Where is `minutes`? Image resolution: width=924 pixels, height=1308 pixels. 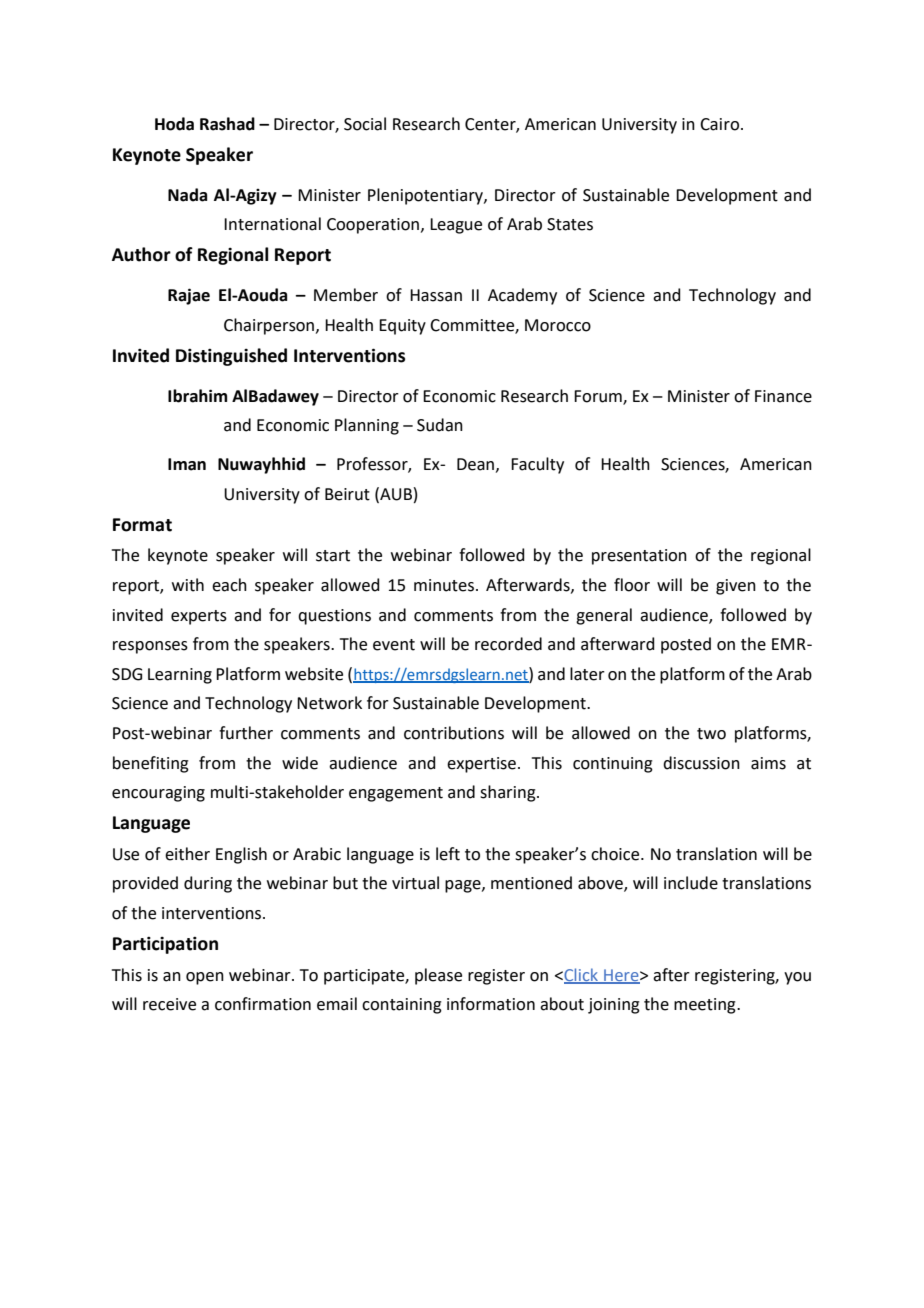
minutes is located at coordinates (445, 585).
